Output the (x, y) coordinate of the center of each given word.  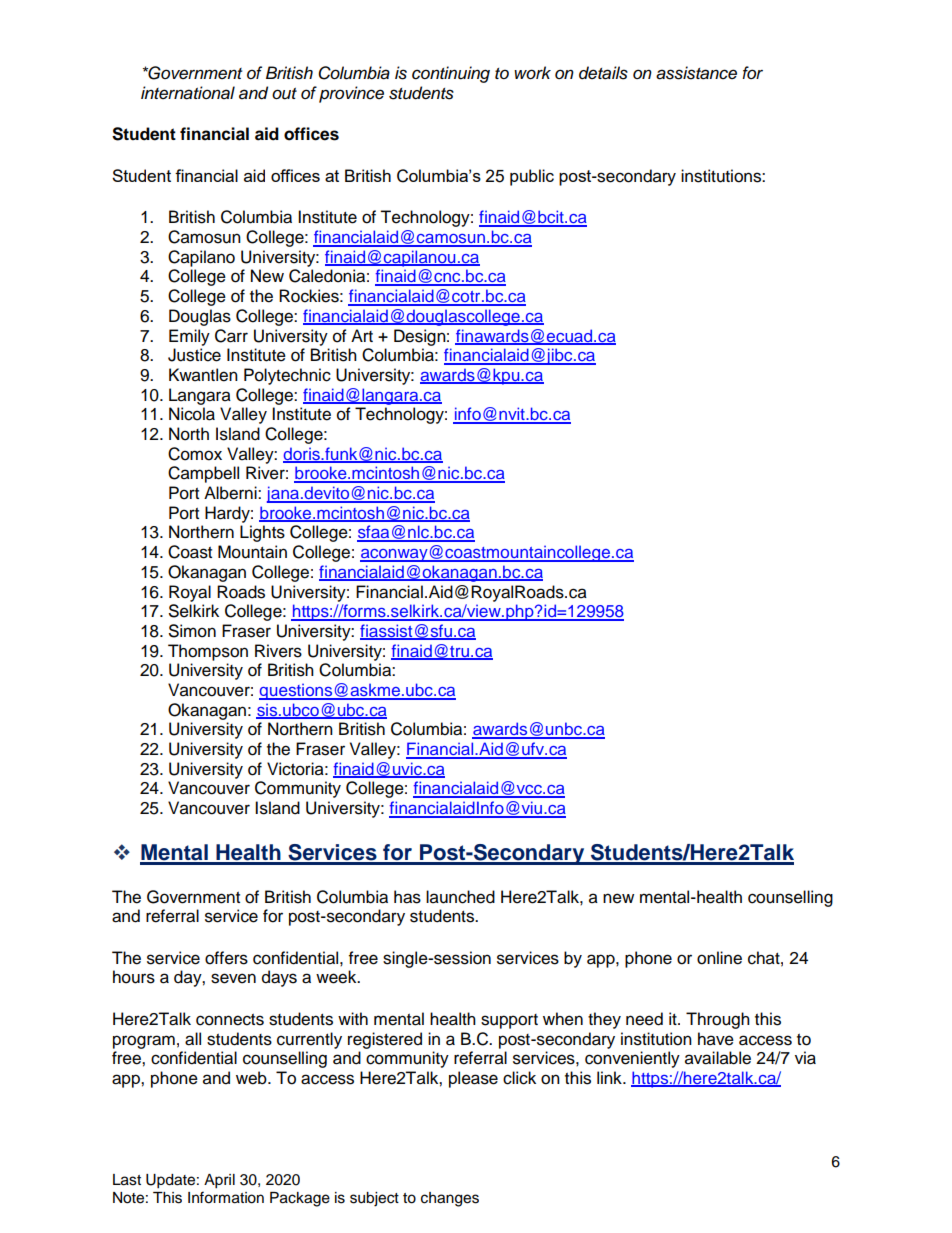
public (532, 177)
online (719, 958)
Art (362, 335)
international (188, 93)
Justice (194, 355)
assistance (696, 73)
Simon (192, 631)
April (219, 1181)
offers (226, 958)
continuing (451, 74)
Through (718, 1020)
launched (460, 897)
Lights (262, 533)
